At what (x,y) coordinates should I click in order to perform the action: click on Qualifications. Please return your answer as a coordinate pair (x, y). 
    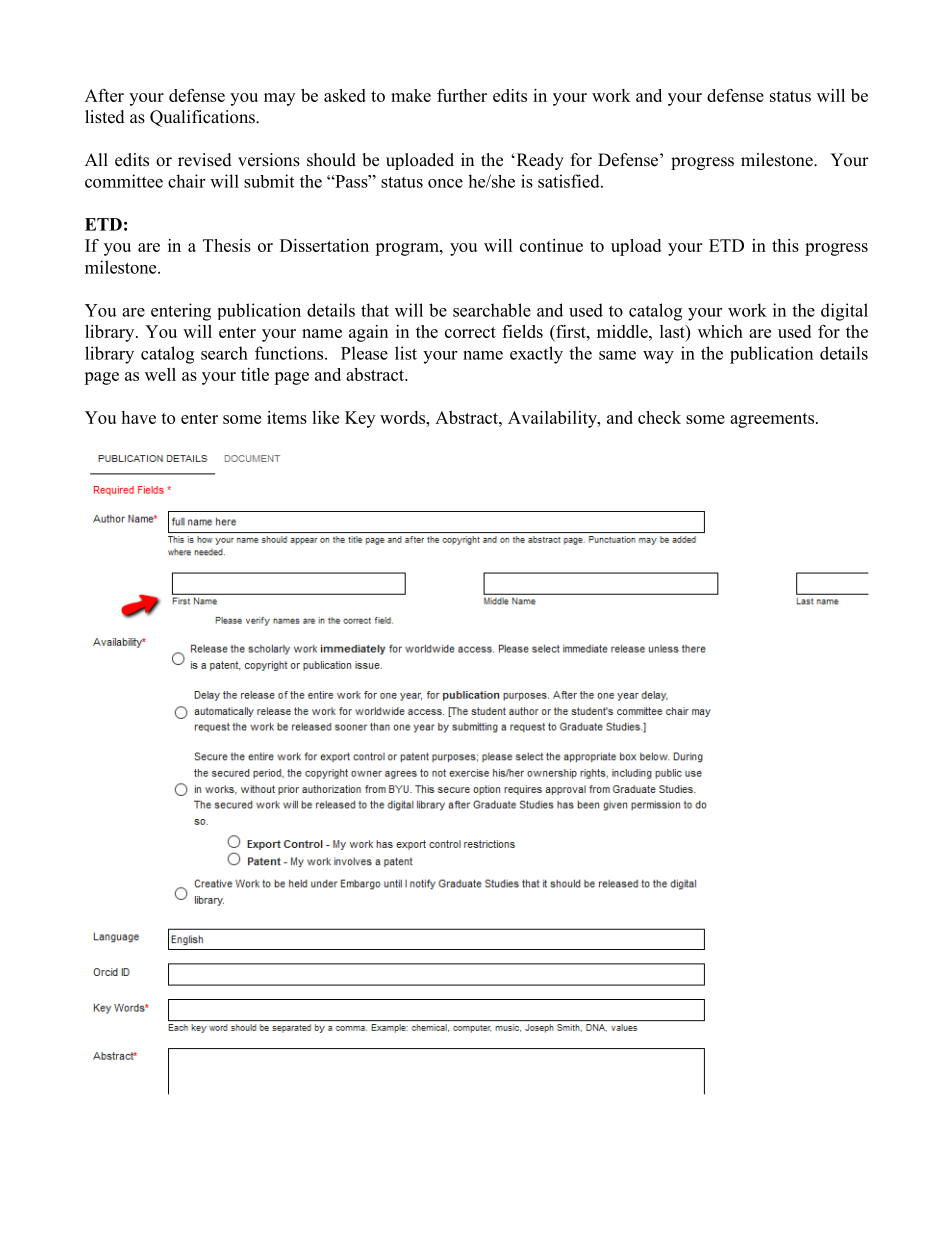
    Looking at the image, I should click on (203, 118).
